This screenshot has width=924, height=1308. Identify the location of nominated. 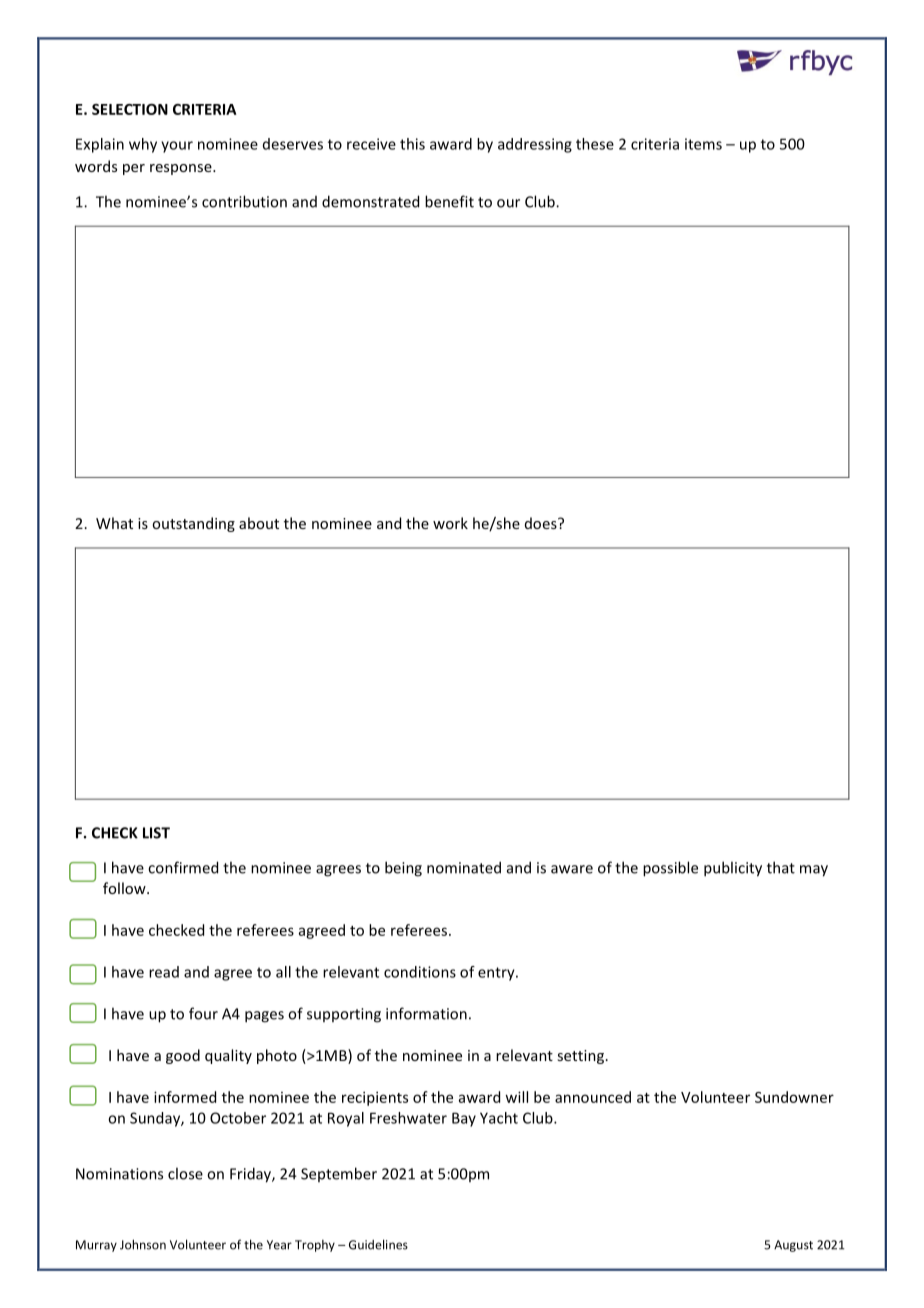
(464, 867).
